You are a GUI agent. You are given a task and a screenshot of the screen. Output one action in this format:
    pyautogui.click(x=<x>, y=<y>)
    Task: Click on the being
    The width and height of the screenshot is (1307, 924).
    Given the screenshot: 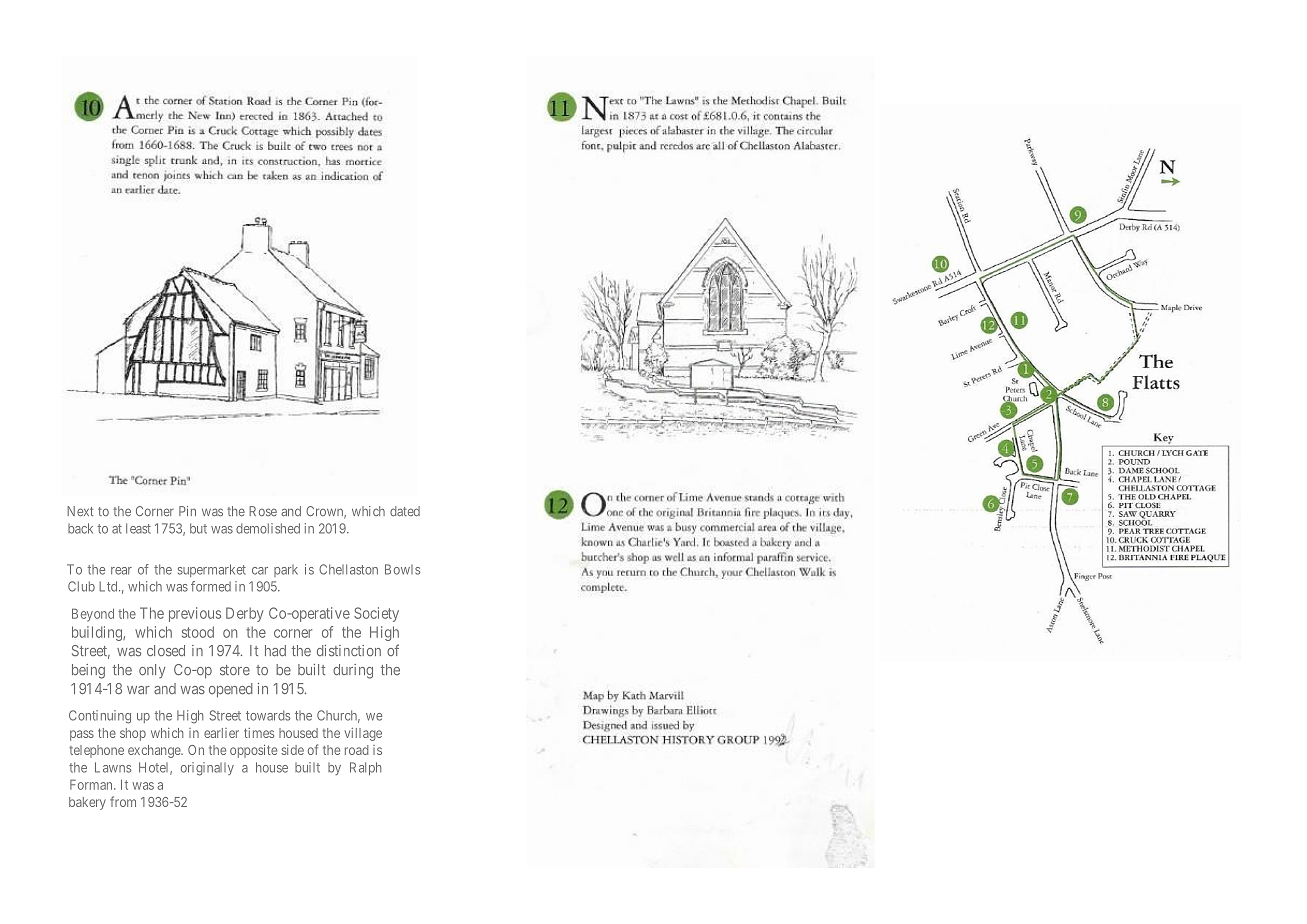 What is the action you would take?
    pyautogui.click(x=88, y=671)
